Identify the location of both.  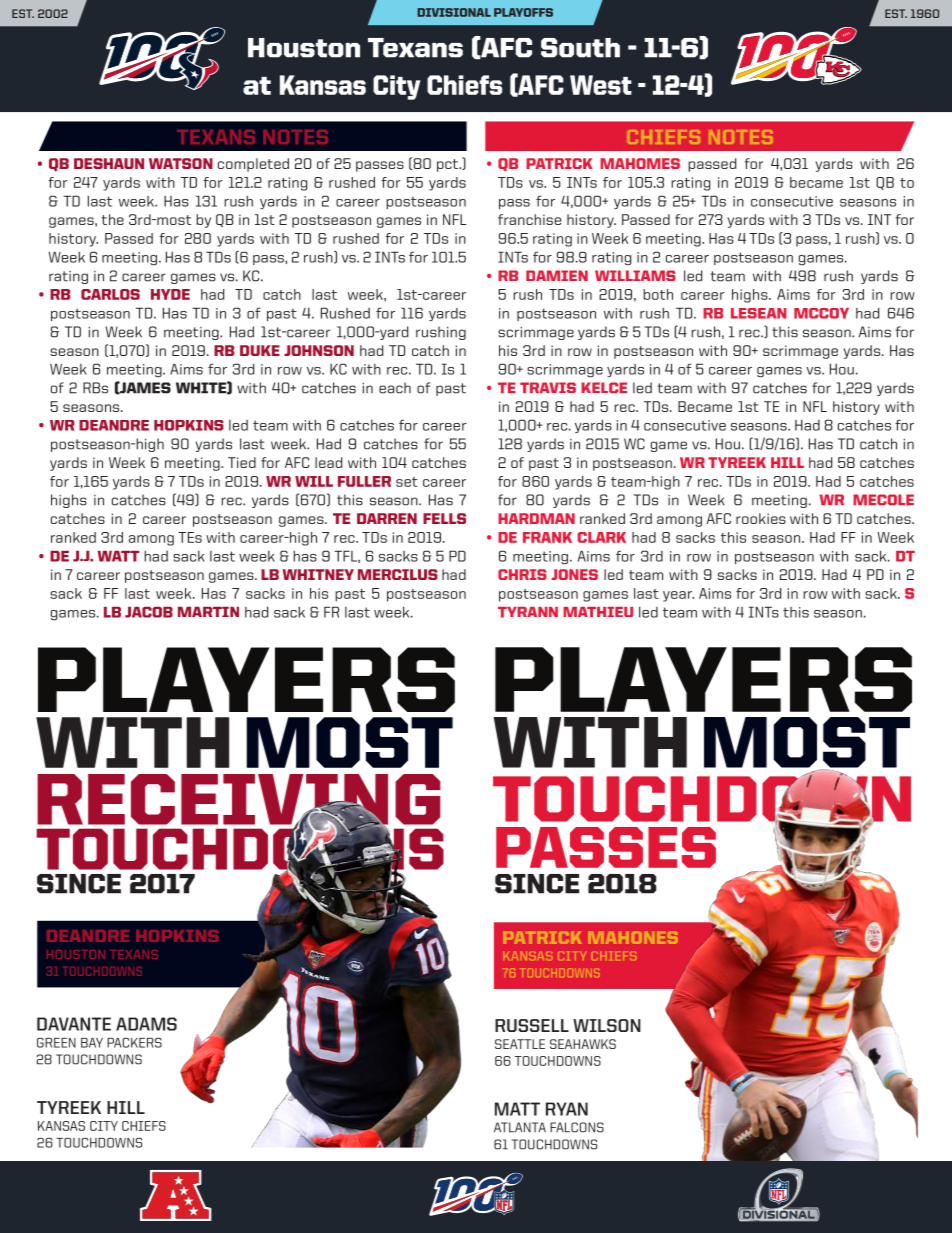
(658, 294).
